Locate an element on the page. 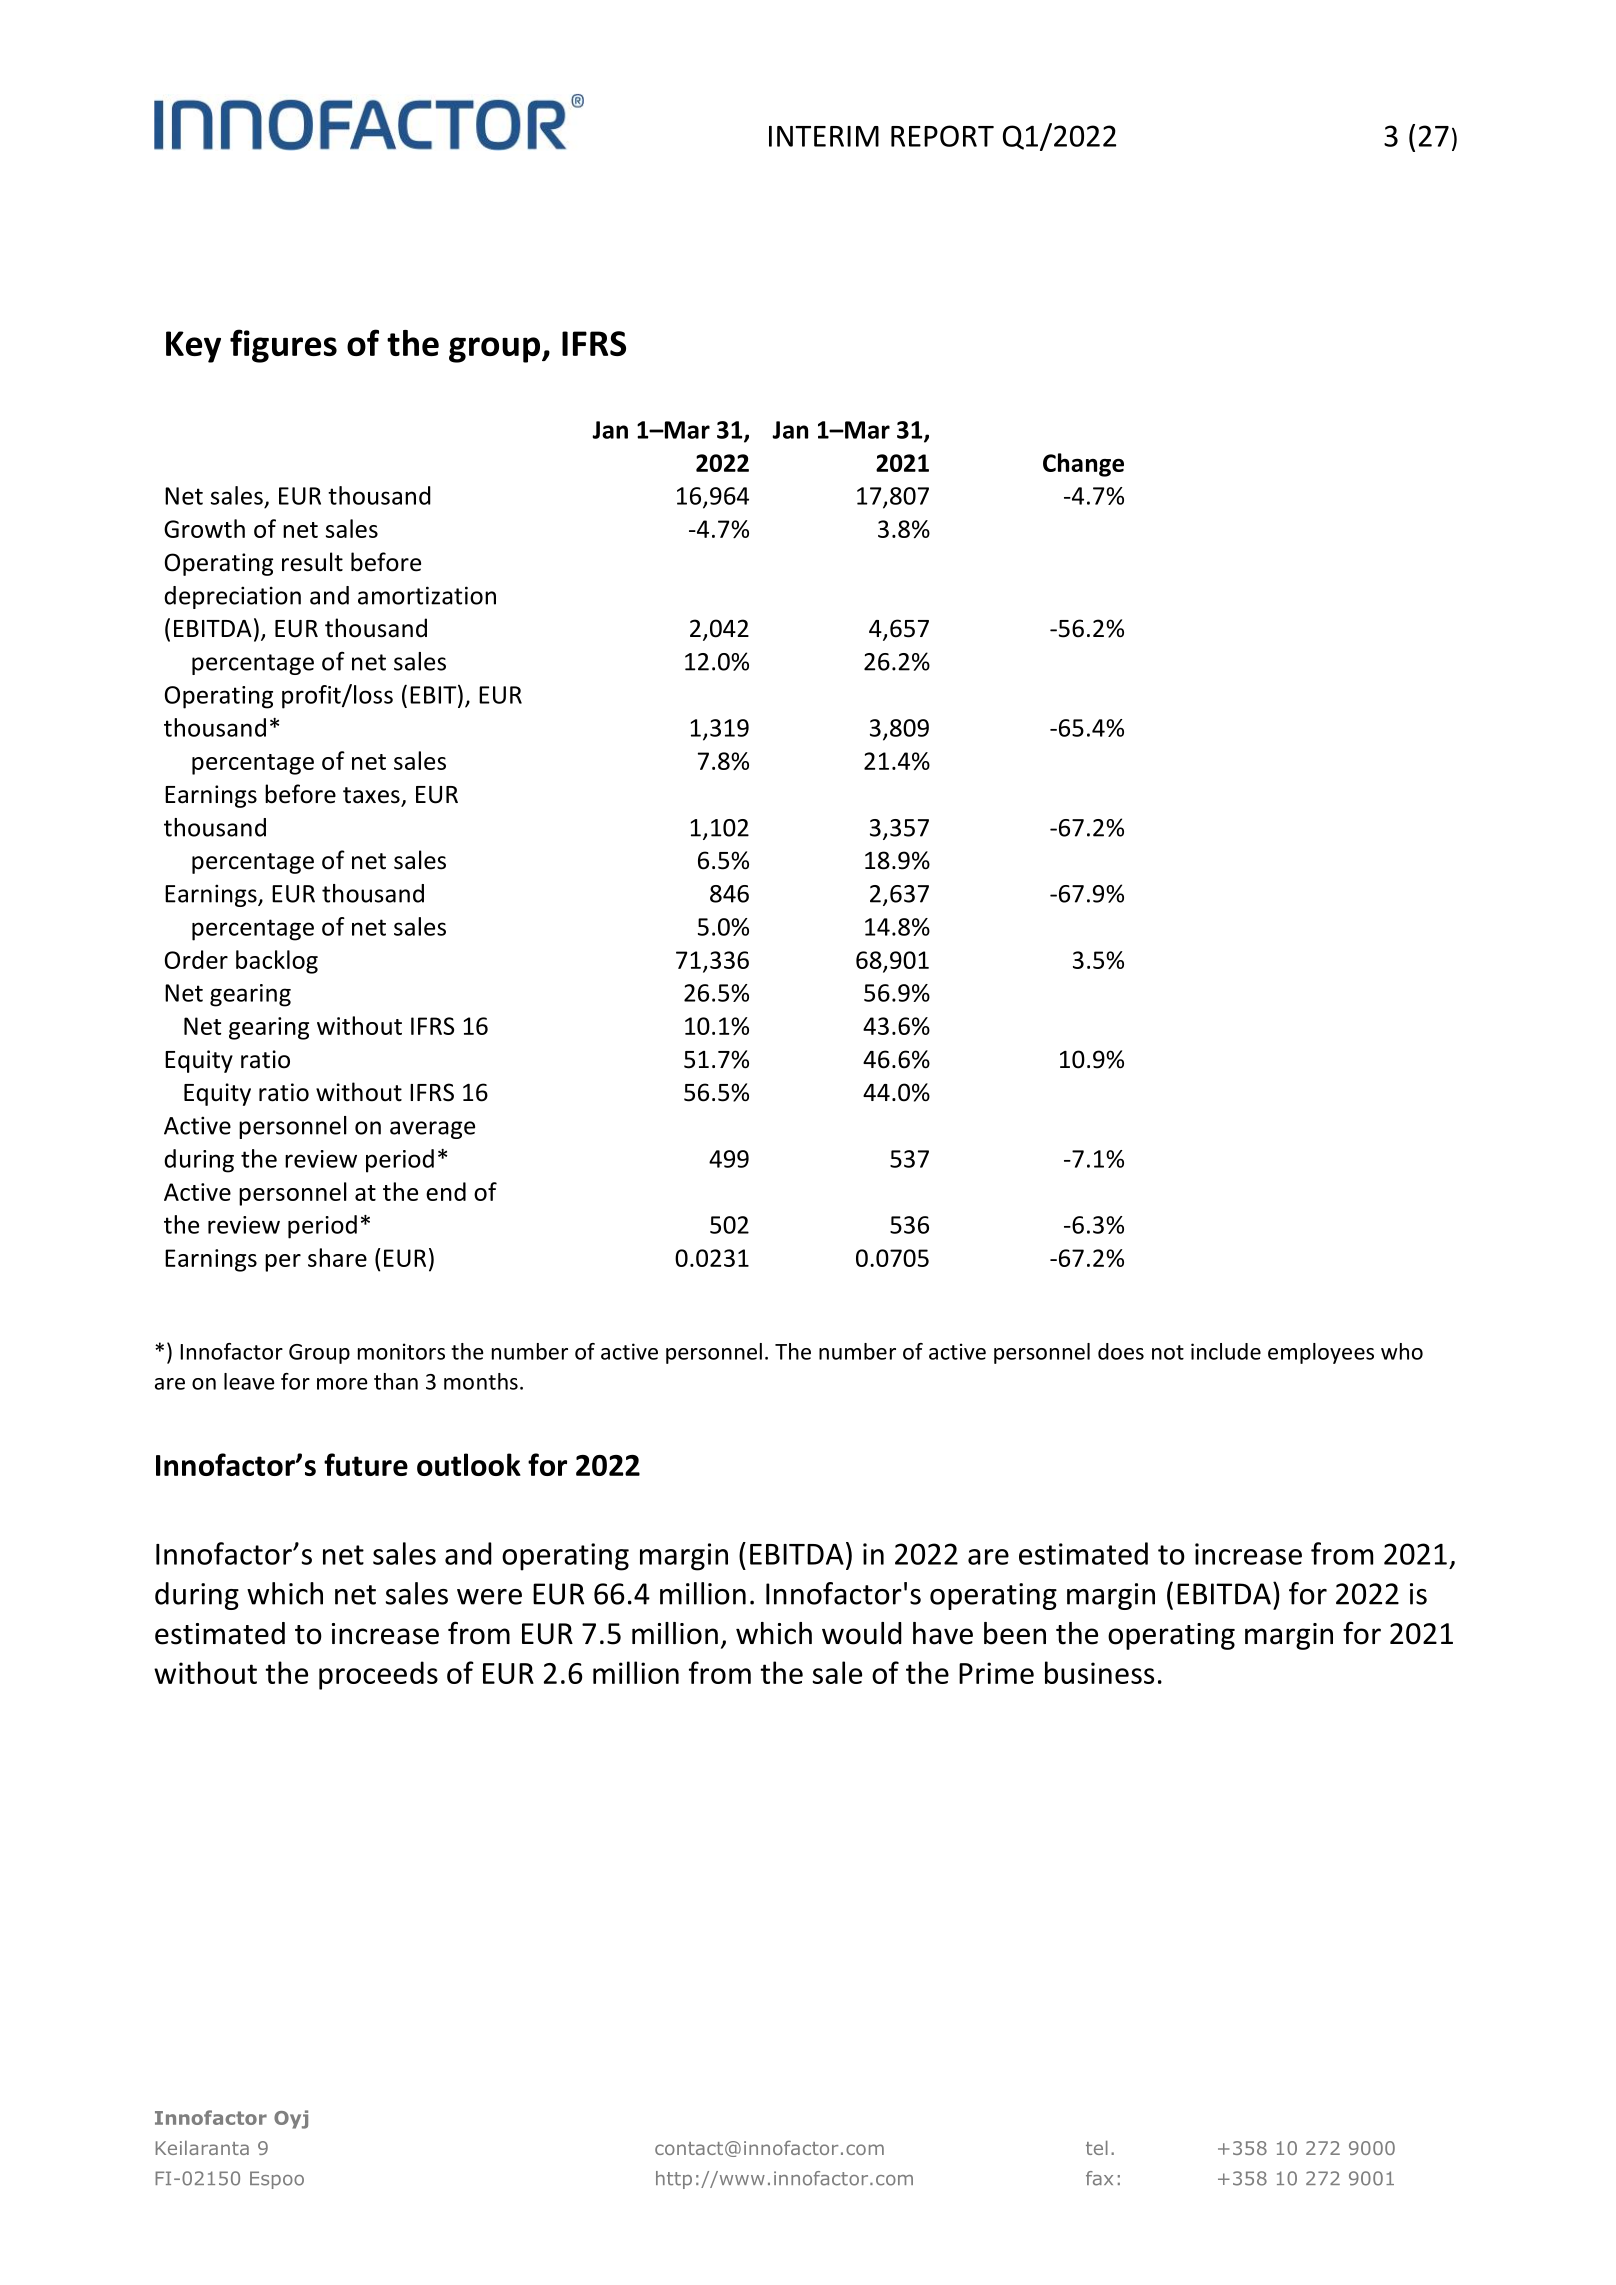 This page has height=2285, width=1616. end is located at coordinates (446, 1191).
